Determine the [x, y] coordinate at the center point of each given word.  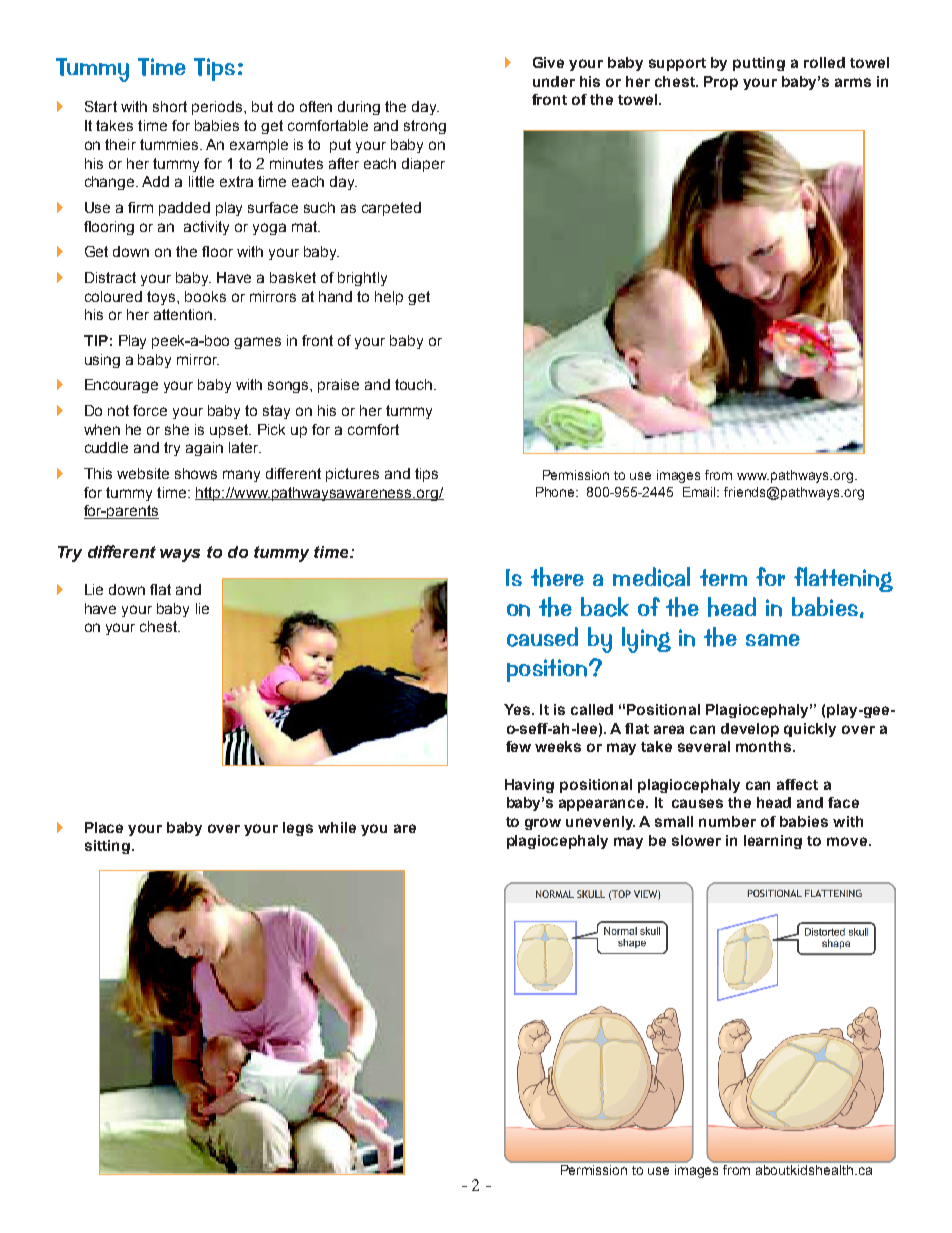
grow [543, 824]
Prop [721, 83]
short [170, 106]
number [727, 821]
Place [104, 827]
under [554, 81]
